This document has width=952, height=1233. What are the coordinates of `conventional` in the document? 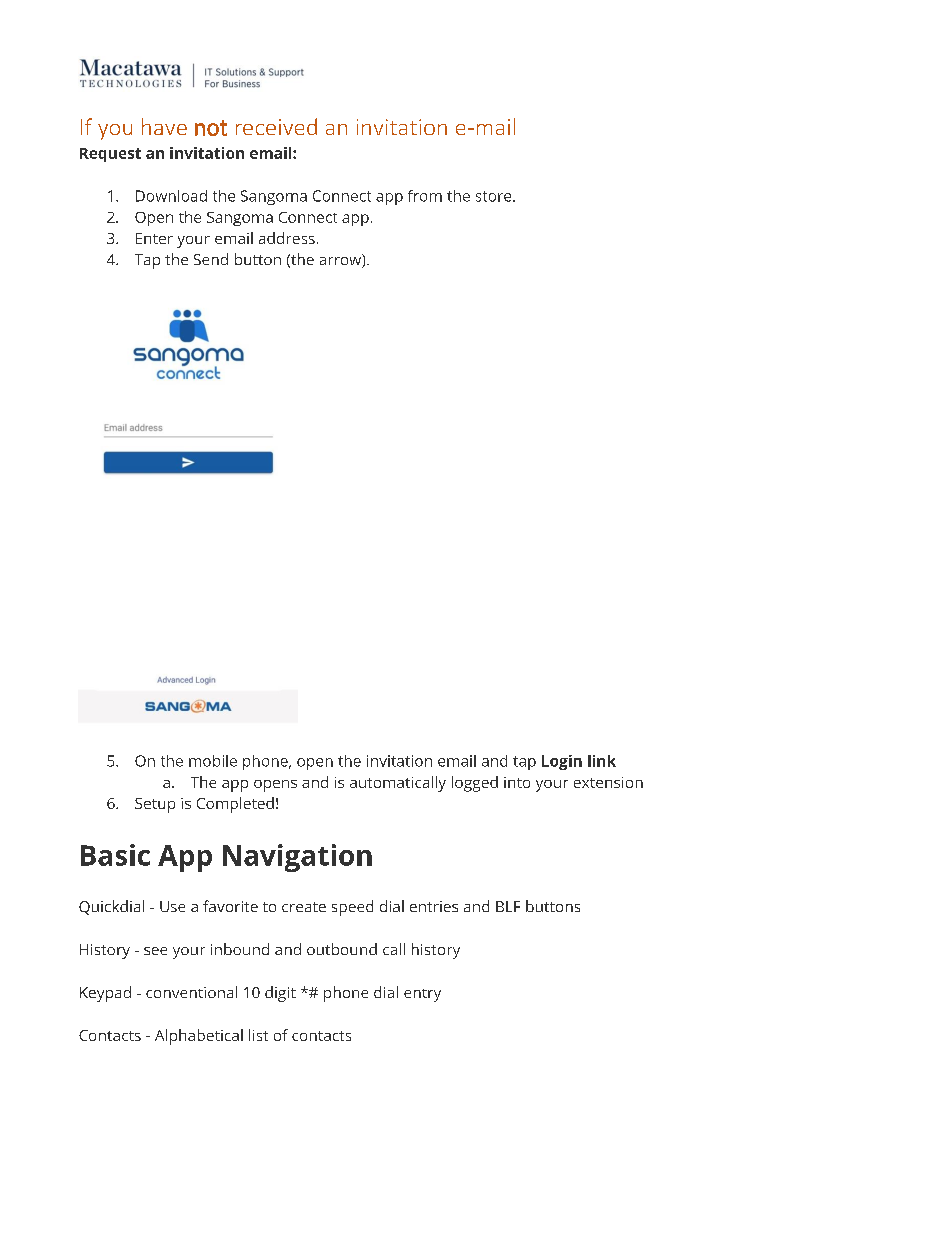 It's located at (191, 992).
